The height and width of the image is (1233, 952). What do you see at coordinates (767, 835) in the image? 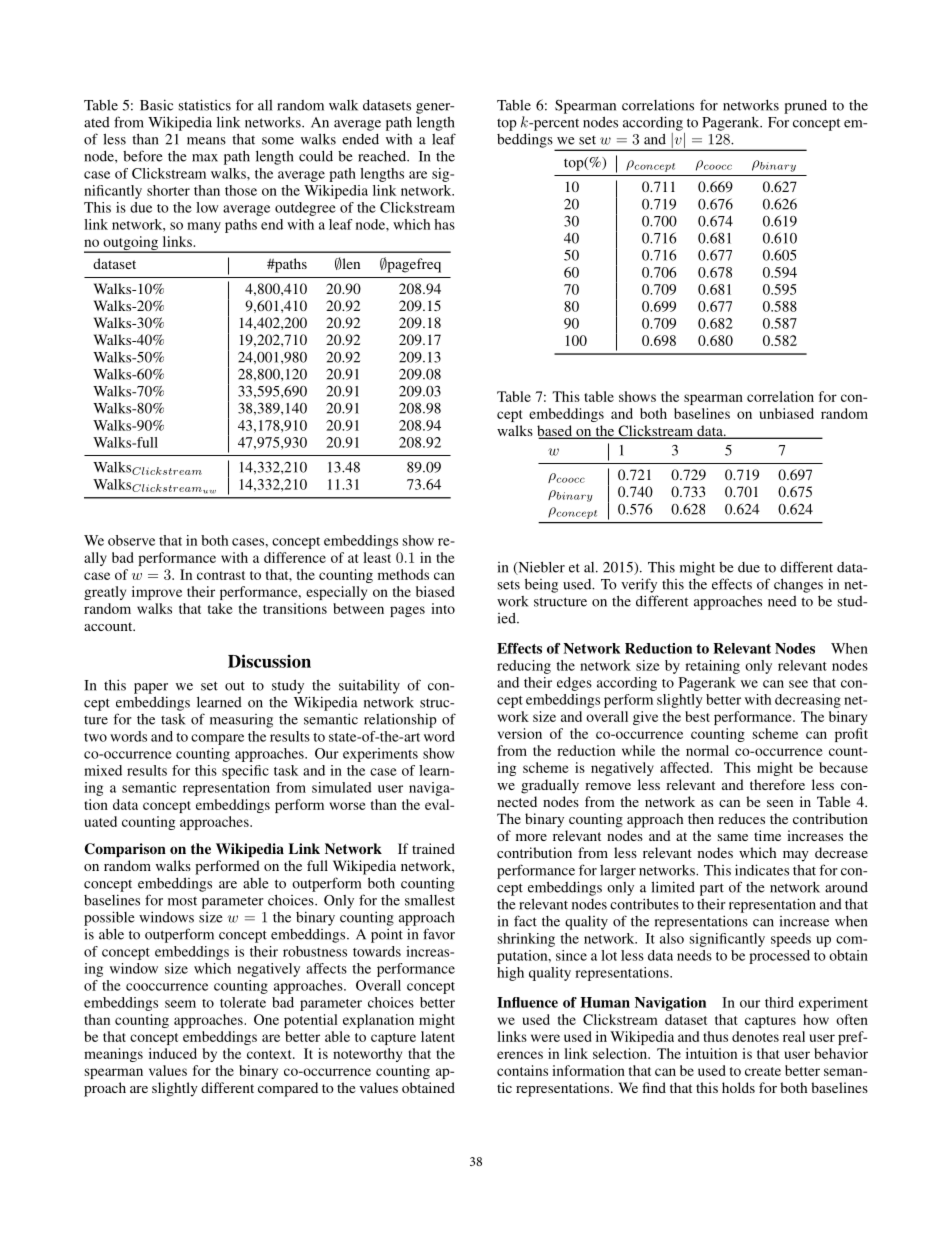
I see `time` at bounding box center [767, 835].
